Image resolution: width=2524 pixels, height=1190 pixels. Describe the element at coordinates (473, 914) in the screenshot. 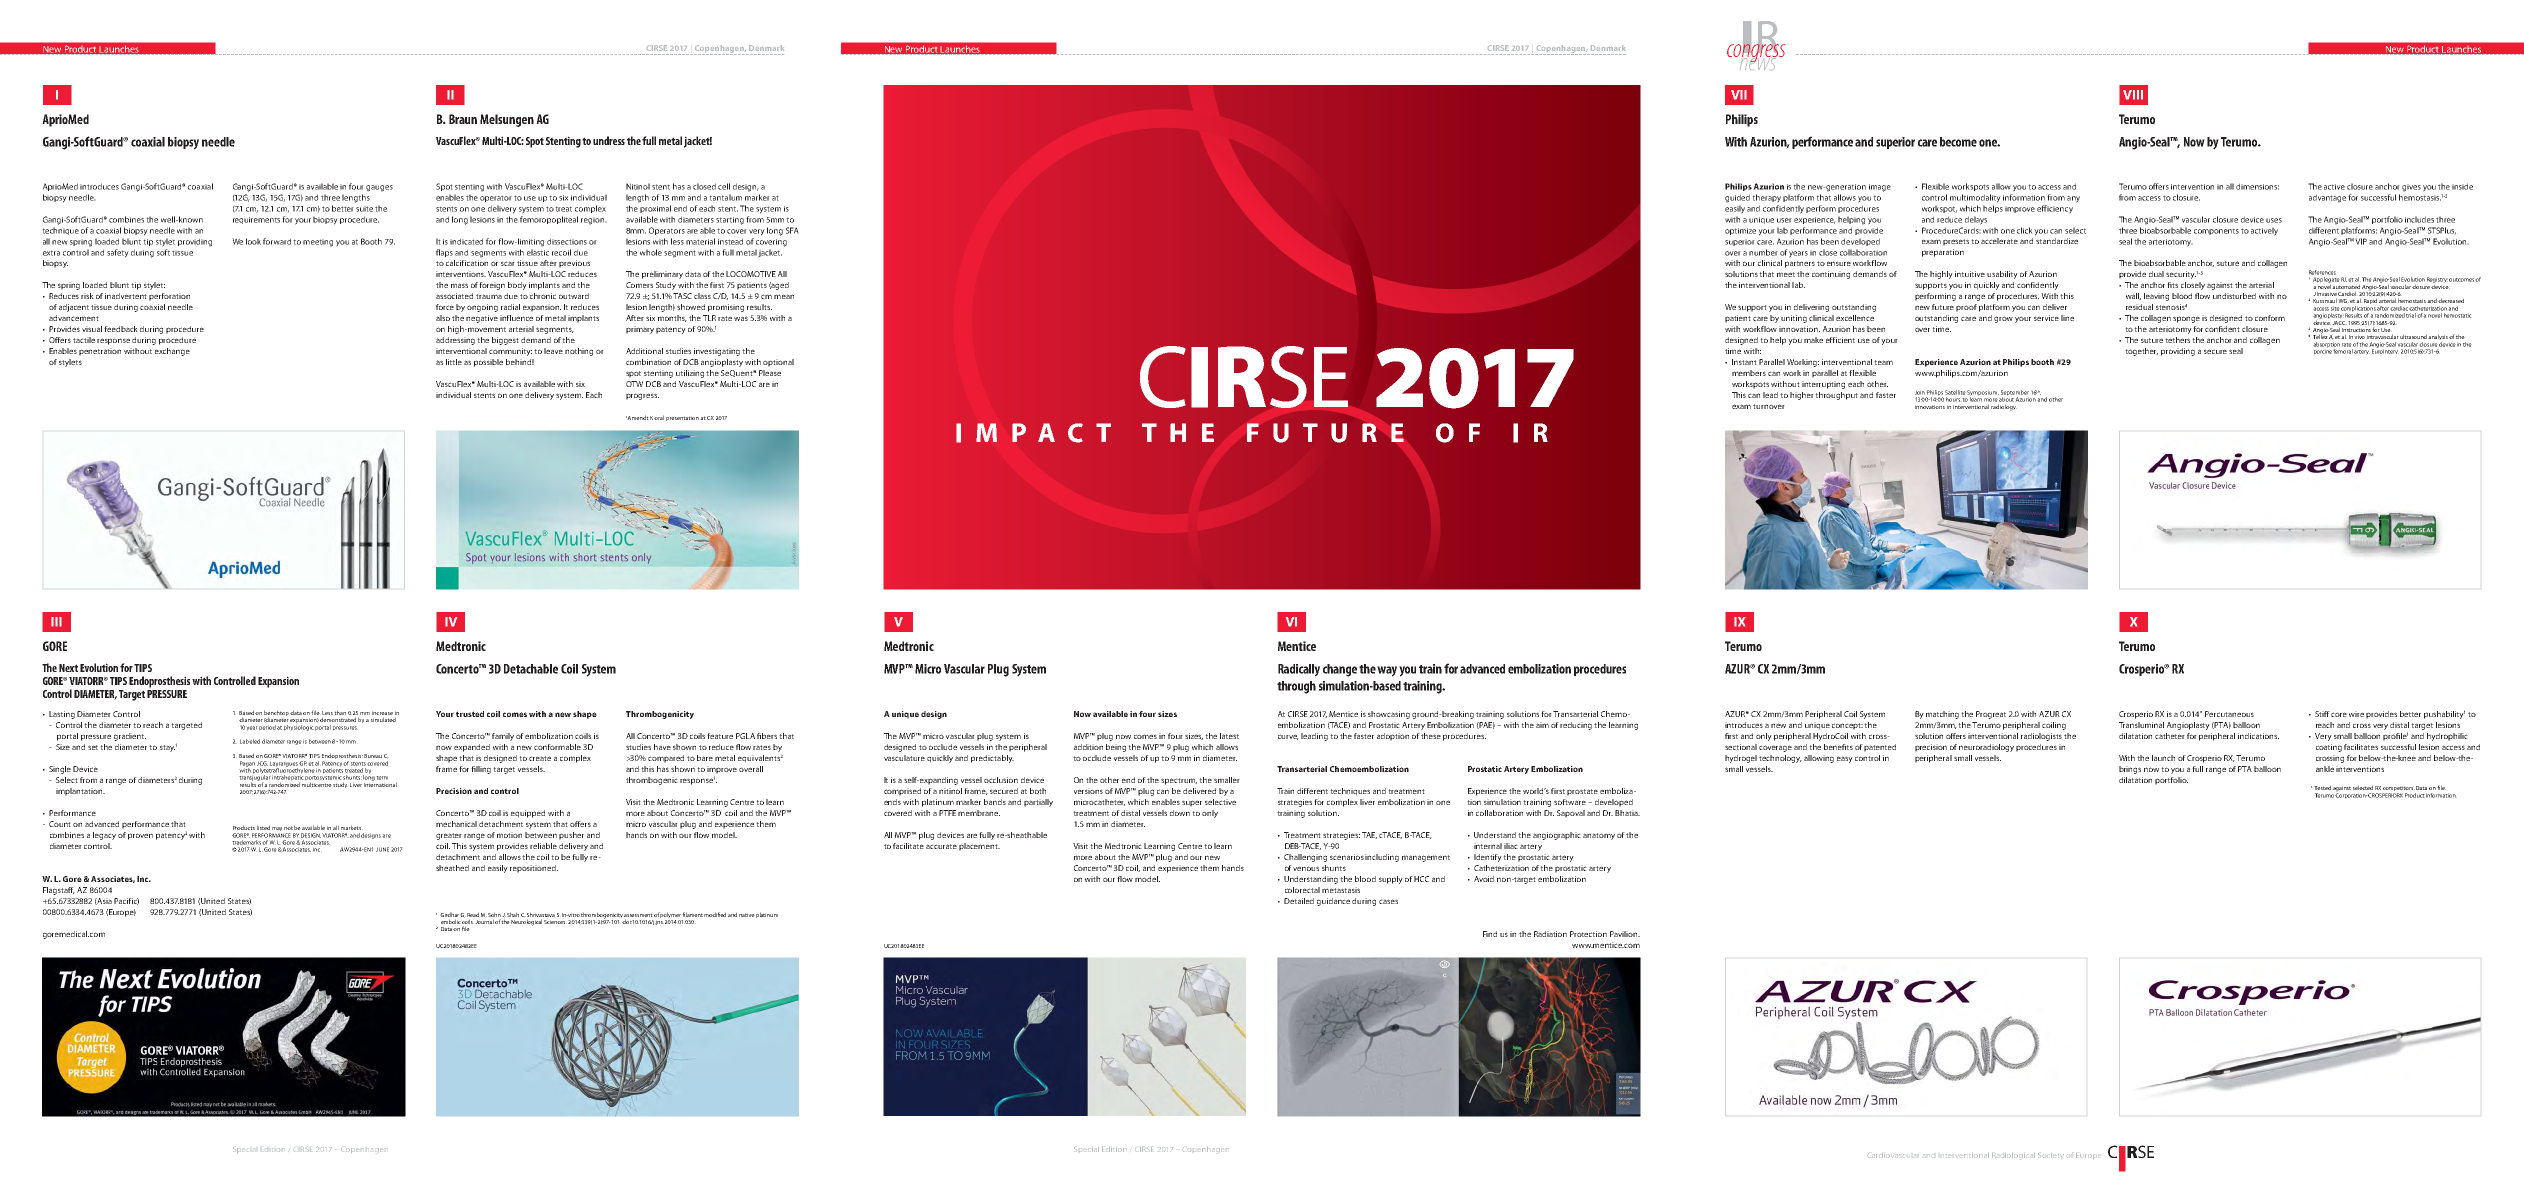

I see `Read` at that location.
